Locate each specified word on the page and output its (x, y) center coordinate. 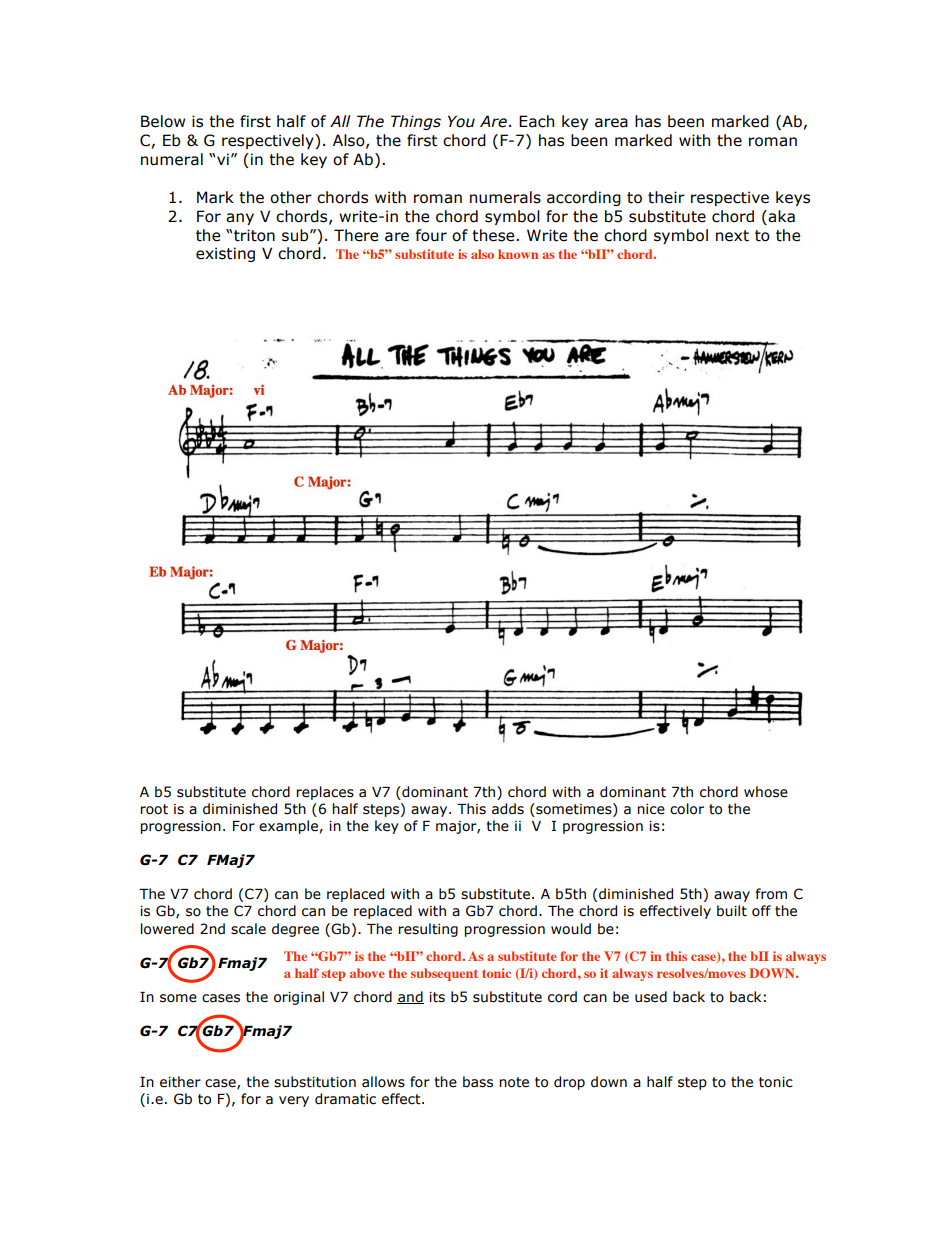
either (180, 1082)
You (461, 121)
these (494, 235)
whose (766, 792)
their (666, 197)
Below (163, 121)
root (154, 809)
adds (508, 809)
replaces (325, 793)
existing (225, 254)
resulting (428, 930)
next (732, 236)
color (687, 809)
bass (478, 1082)
